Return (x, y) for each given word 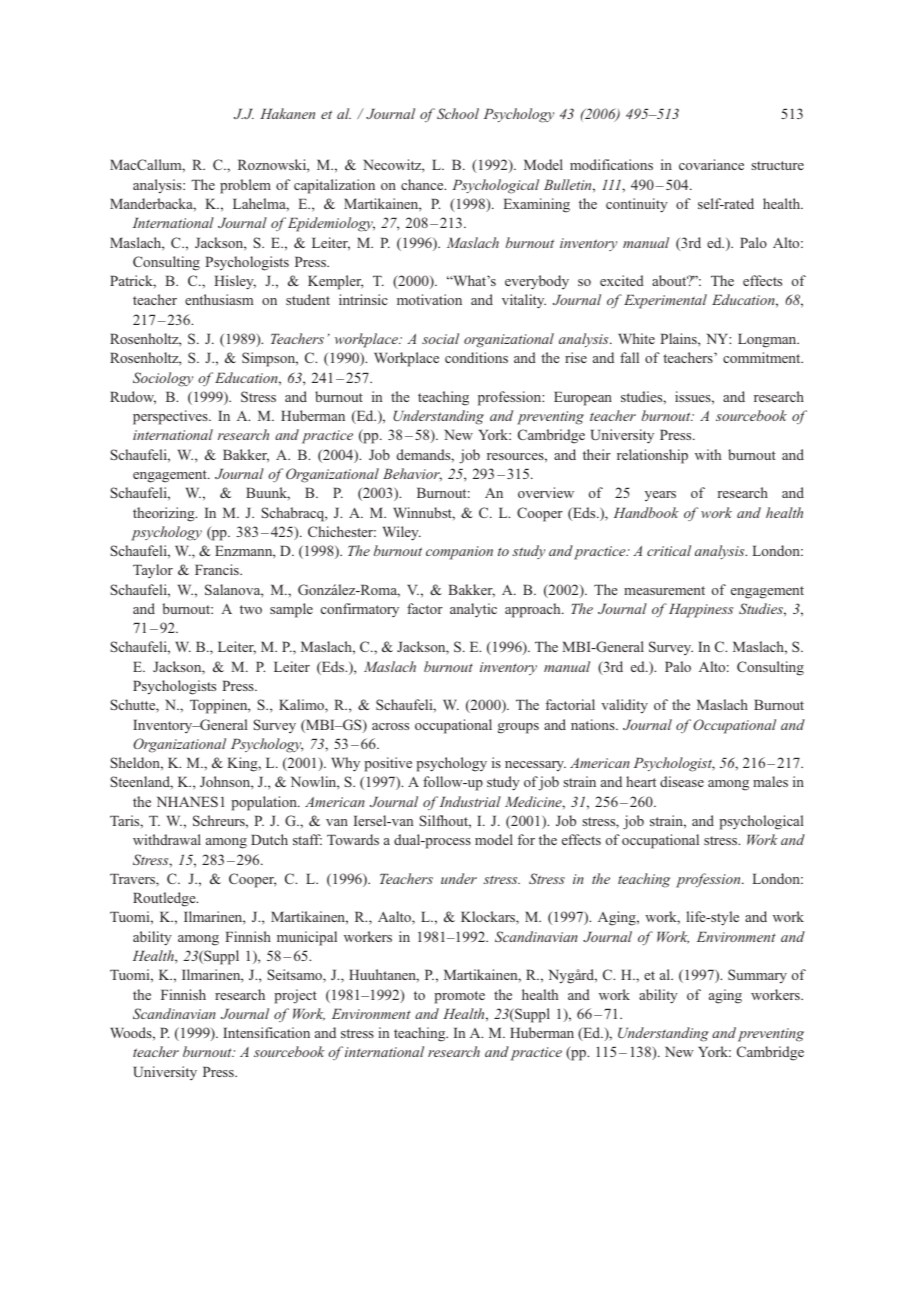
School (458, 113)
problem (245, 186)
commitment (763, 357)
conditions (476, 357)
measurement (664, 590)
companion (459, 553)
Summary (757, 976)
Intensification (266, 1032)
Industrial (469, 801)
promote (459, 997)
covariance (711, 164)
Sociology (163, 379)
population (265, 803)
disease (682, 781)
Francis (218, 569)
